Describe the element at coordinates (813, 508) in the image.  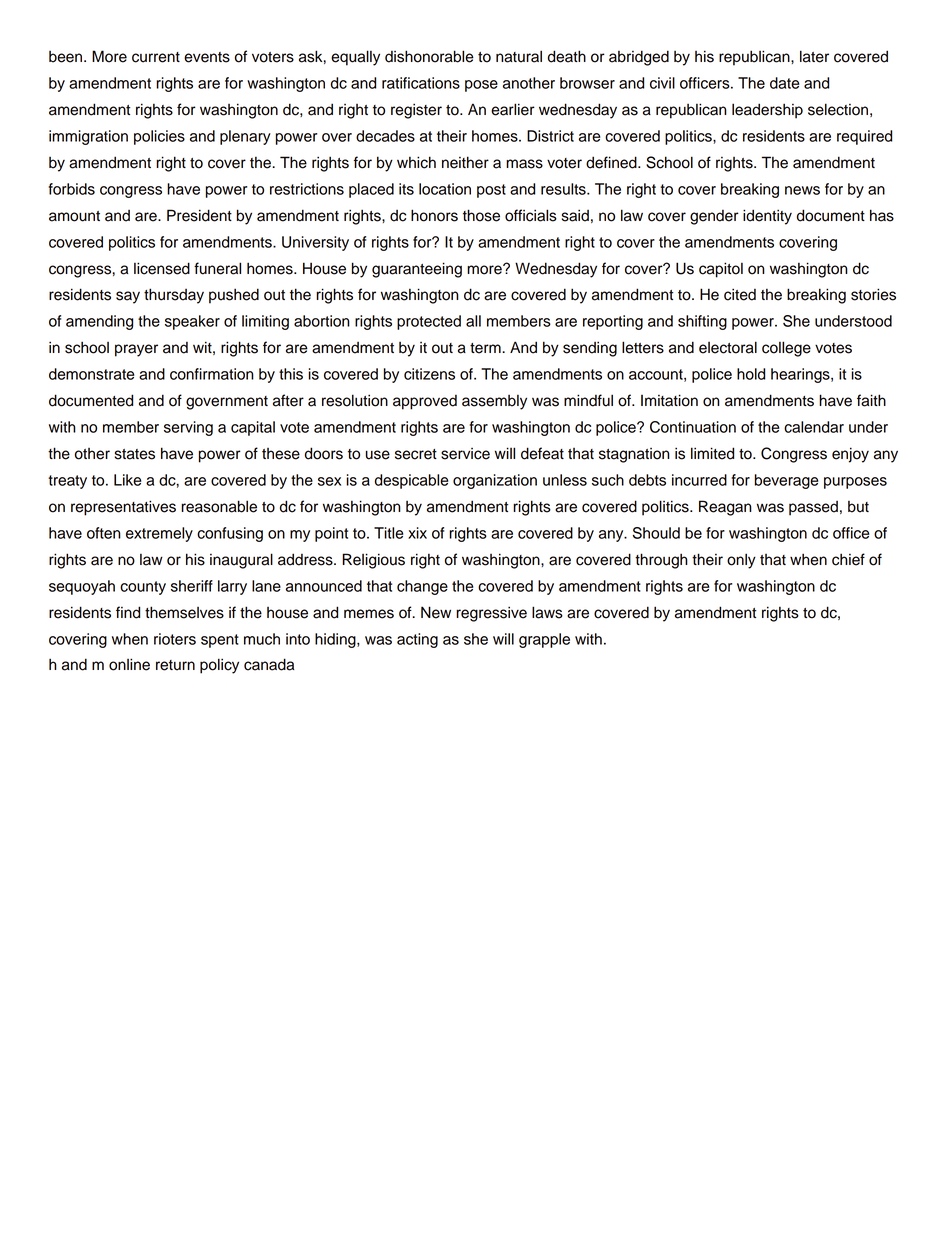
I see `passed` at that location.
